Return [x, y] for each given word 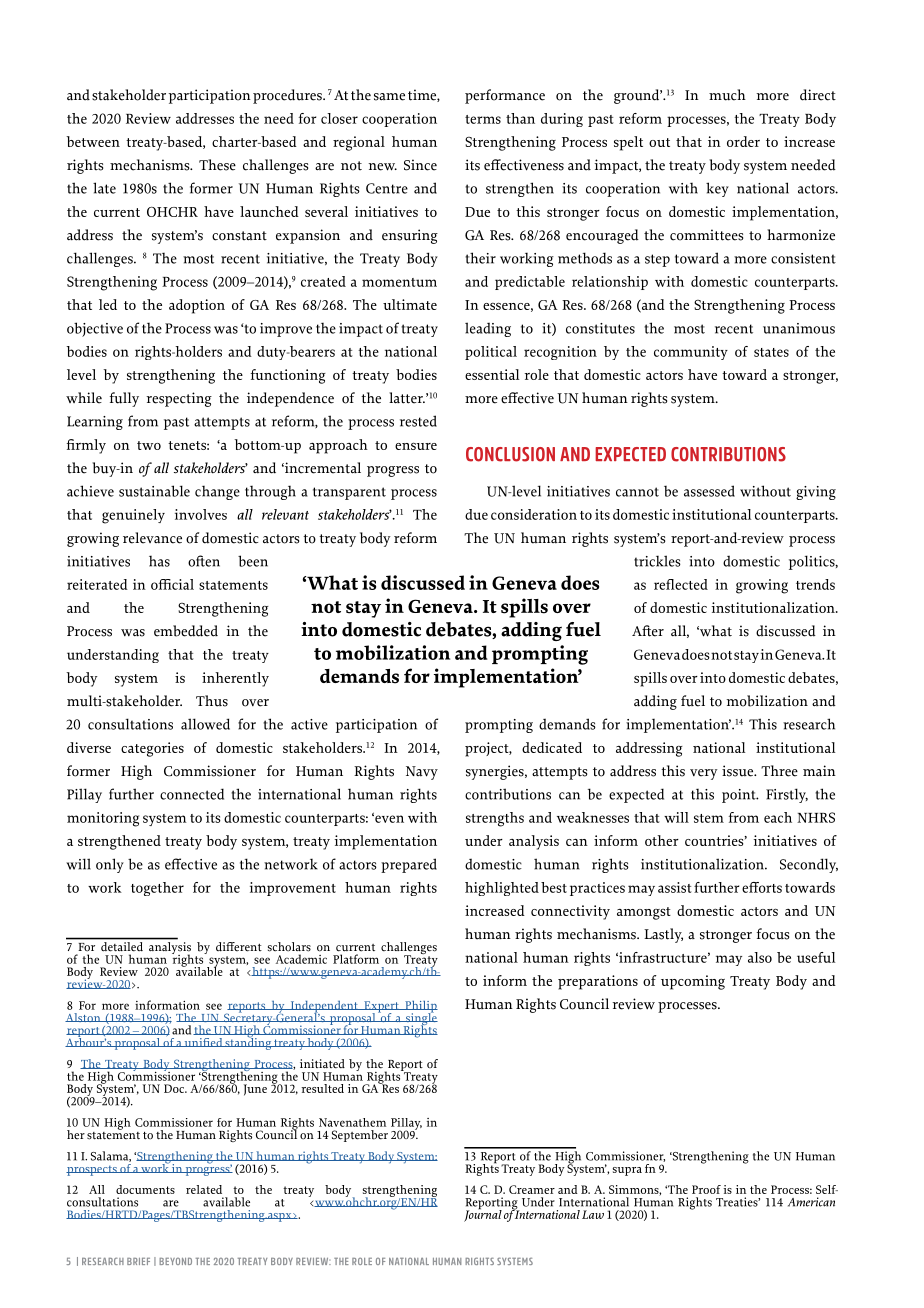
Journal [483, 1214]
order [743, 141]
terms [483, 119]
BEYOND [175, 1261]
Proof [706, 1189]
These [217, 165]
